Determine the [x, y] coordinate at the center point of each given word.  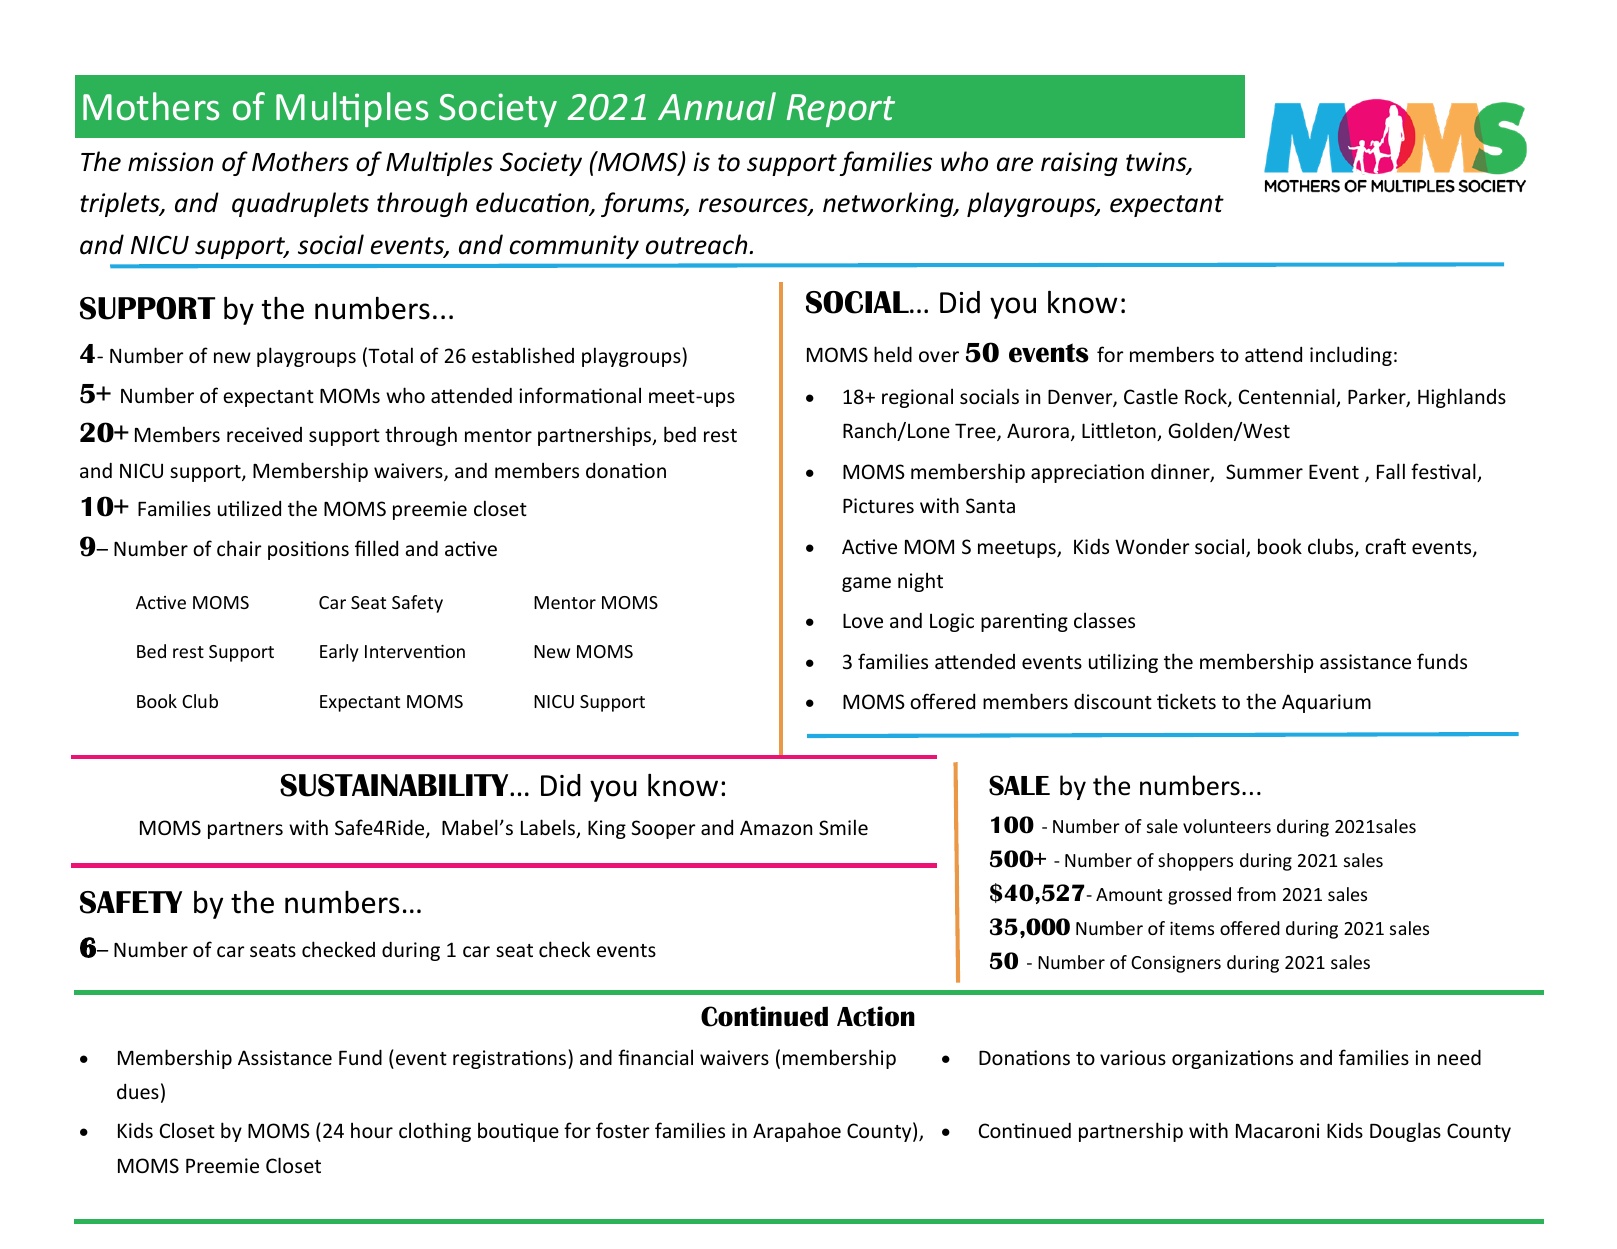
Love [863, 620]
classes [1104, 620]
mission [170, 162]
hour [372, 1130]
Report [841, 110]
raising [1079, 164]
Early [339, 653]
